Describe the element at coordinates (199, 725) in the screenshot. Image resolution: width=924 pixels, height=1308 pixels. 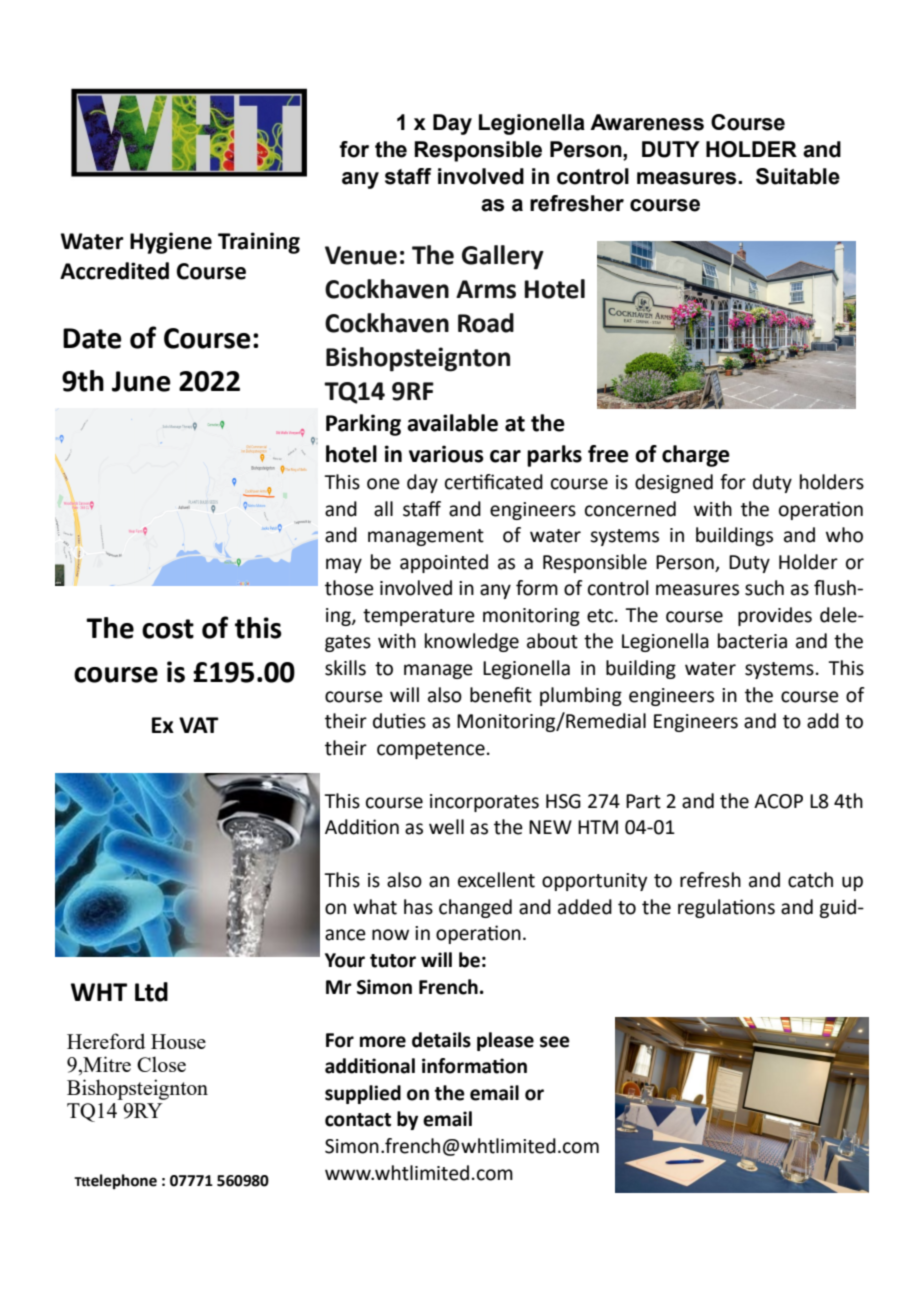
I see `VAT` at that location.
